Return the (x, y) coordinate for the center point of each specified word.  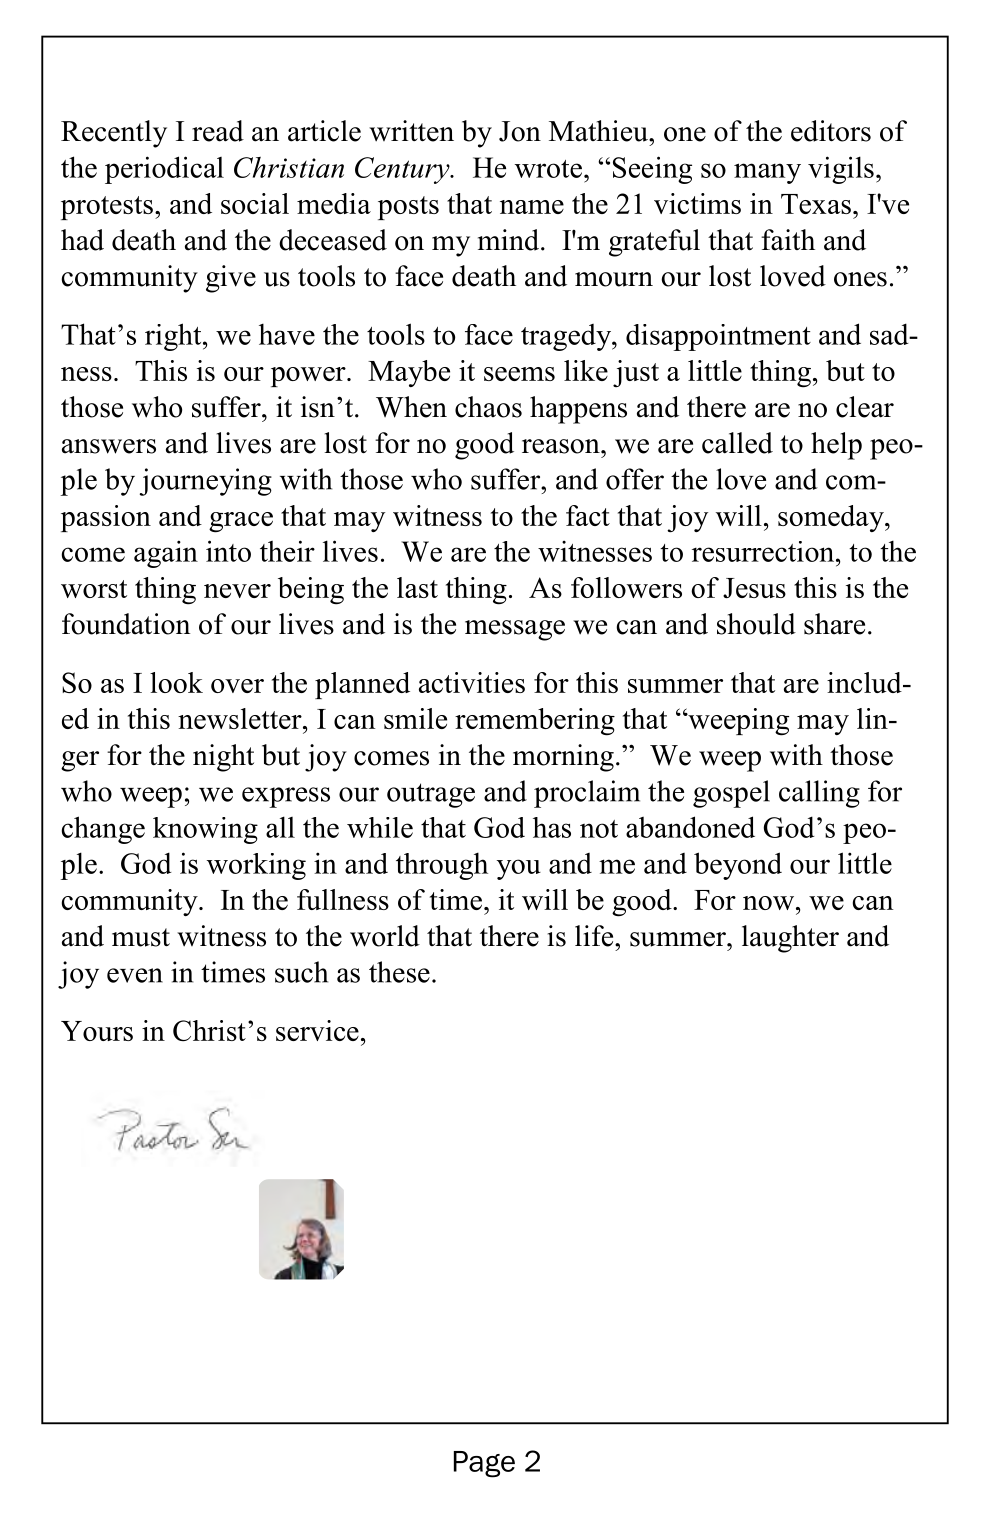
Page (484, 1464)
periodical (164, 170)
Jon (520, 131)
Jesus (754, 588)
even (135, 975)
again (166, 554)
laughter (790, 939)
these (399, 972)
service (317, 1030)
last (417, 587)
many (767, 173)
